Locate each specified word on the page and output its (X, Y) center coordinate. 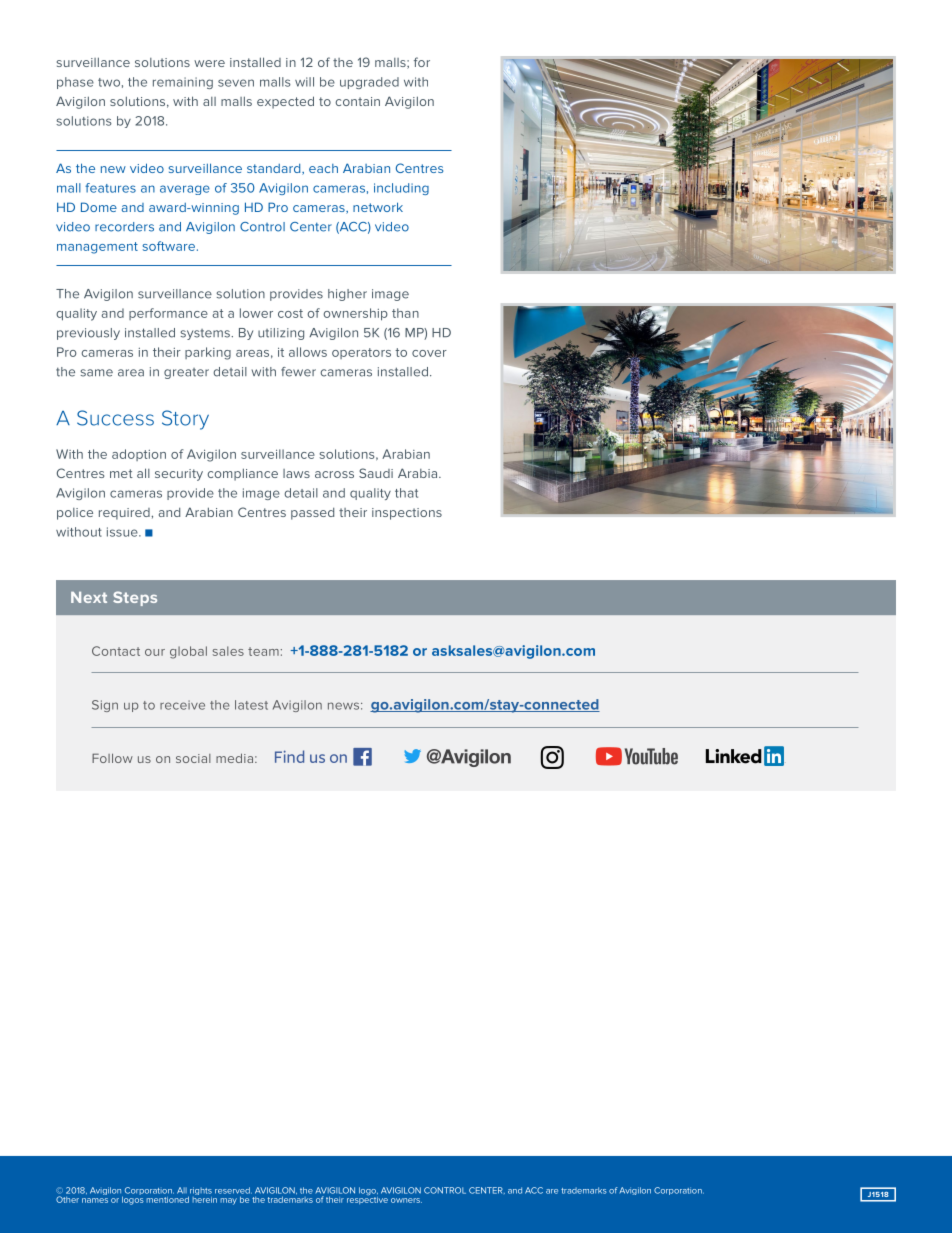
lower (256, 313)
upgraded (369, 83)
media (234, 758)
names (95, 1200)
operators (361, 353)
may (228, 1201)
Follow (112, 758)
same (96, 373)
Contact (116, 651)
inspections (407, 514)
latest (251, 705)
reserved (233, 1190)
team (263, 651)
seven (236, 83)
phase (75, 83)
